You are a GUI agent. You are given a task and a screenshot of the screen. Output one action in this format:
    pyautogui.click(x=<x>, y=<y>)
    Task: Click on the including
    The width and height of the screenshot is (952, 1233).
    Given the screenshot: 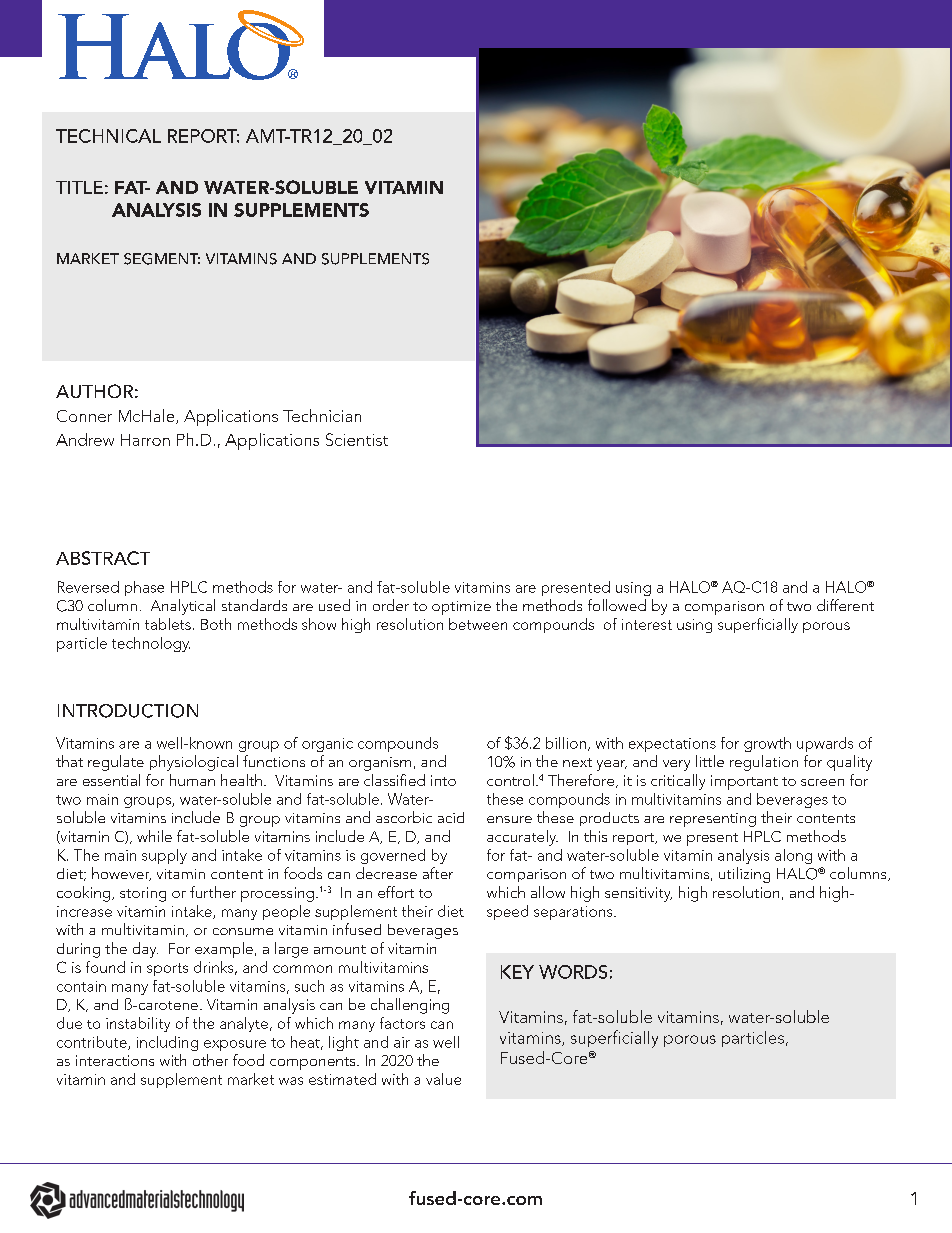 What is the action you would take?
    pyautogui.click(x=167, y=1043)
